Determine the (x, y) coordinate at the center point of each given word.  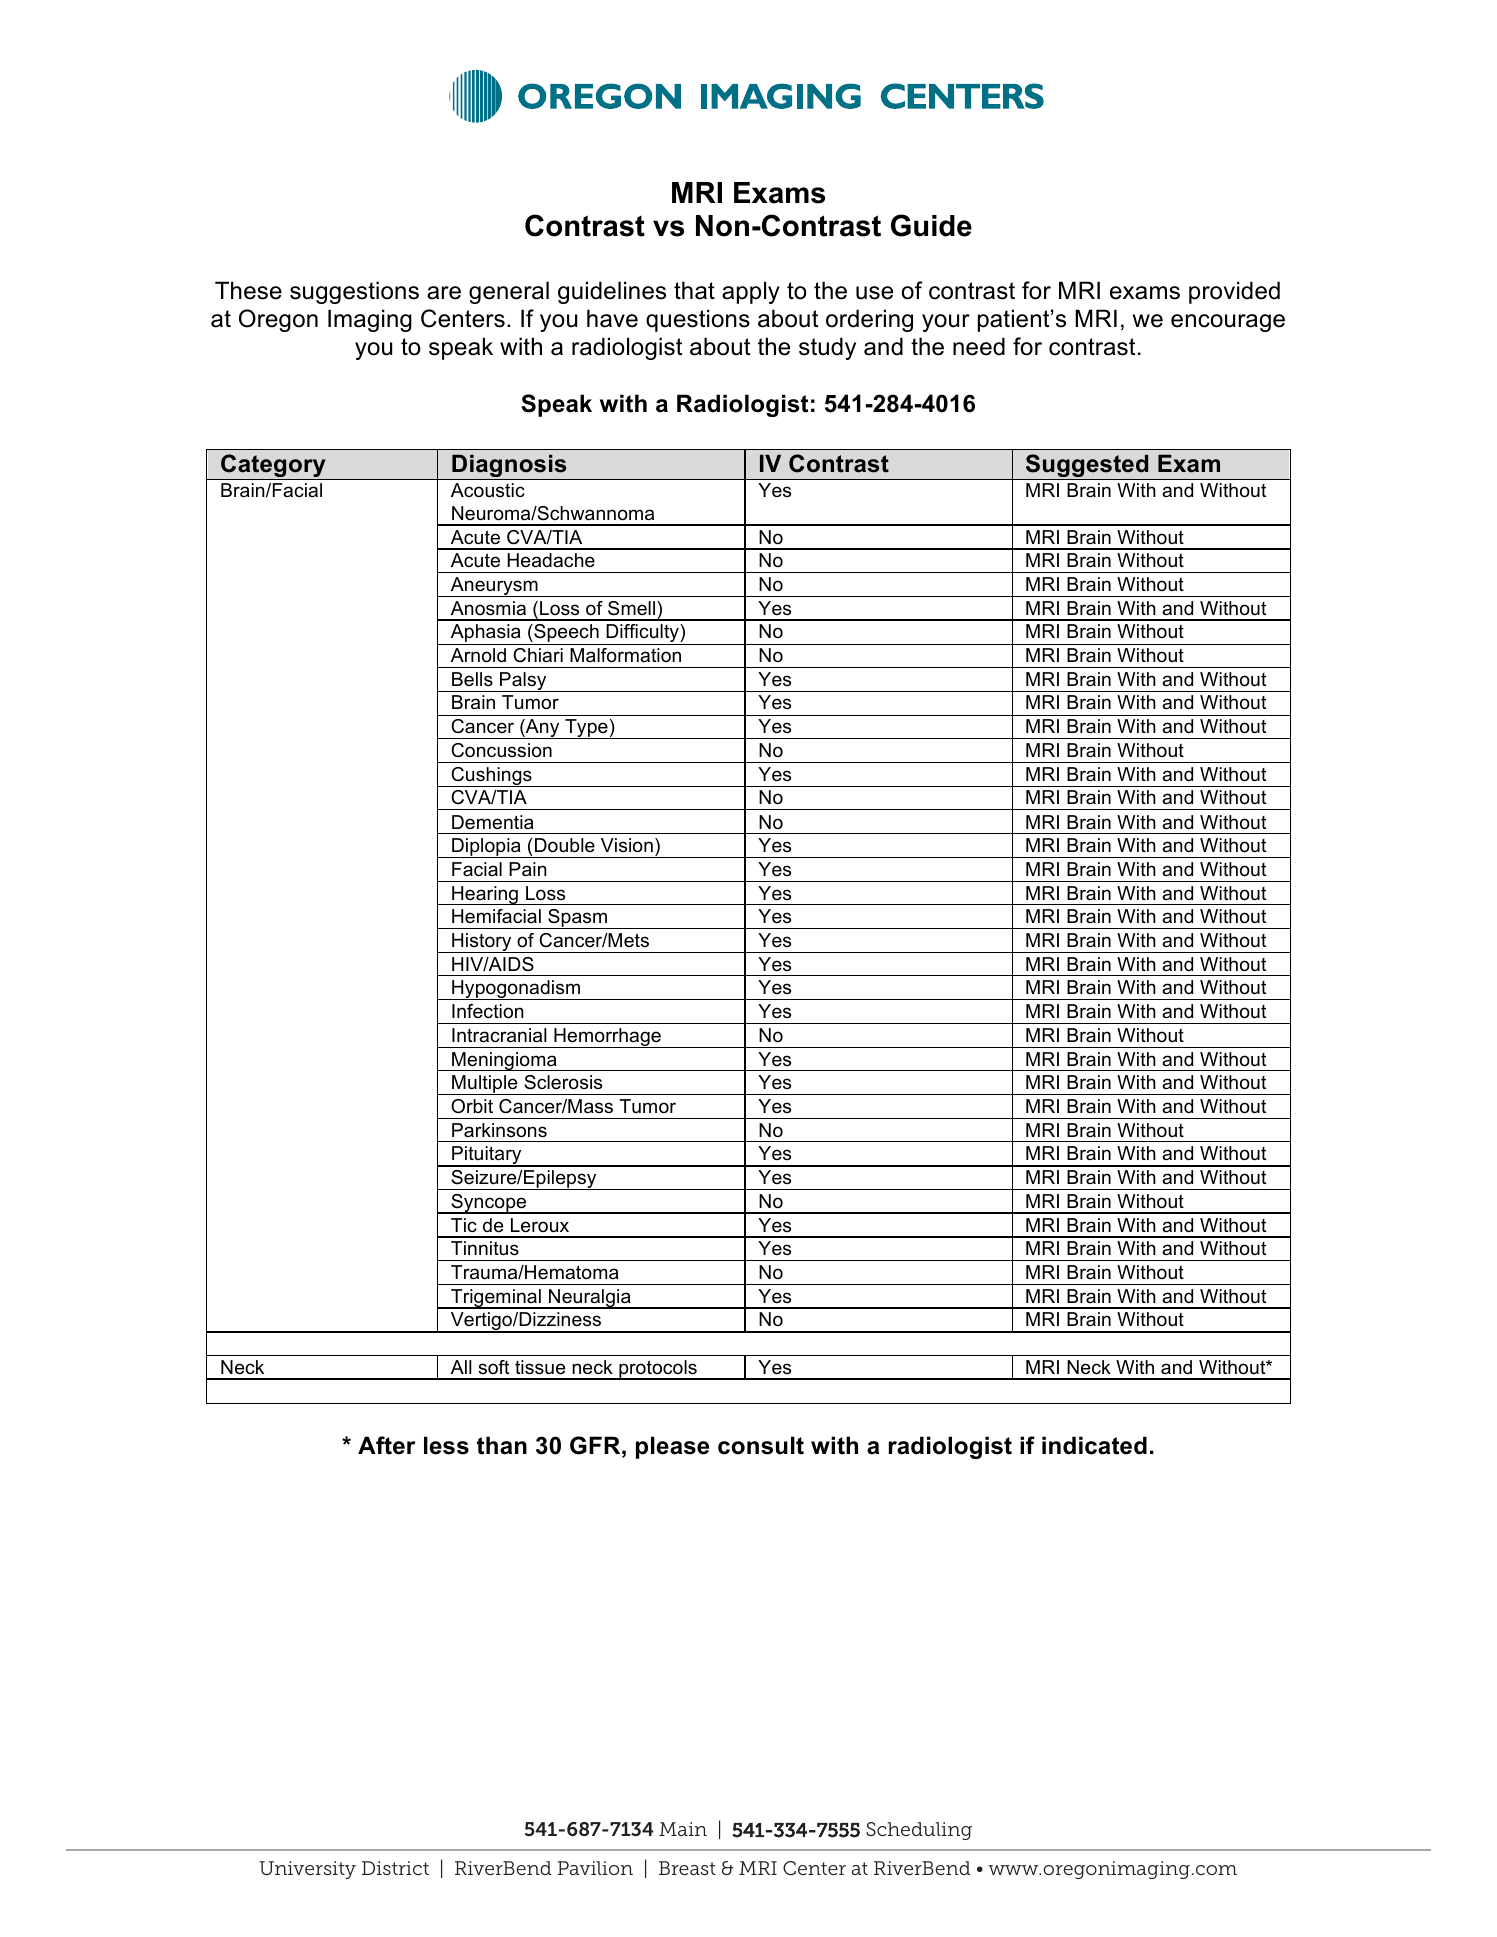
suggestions (354, 292)
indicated (1094, 1445)
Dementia (493, 822)
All (461, 1367)
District (395, 1868)
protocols (658, 1370)
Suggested (1087, 467)
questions (698, 320)
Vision (627, 845)
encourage (1228, 323)
